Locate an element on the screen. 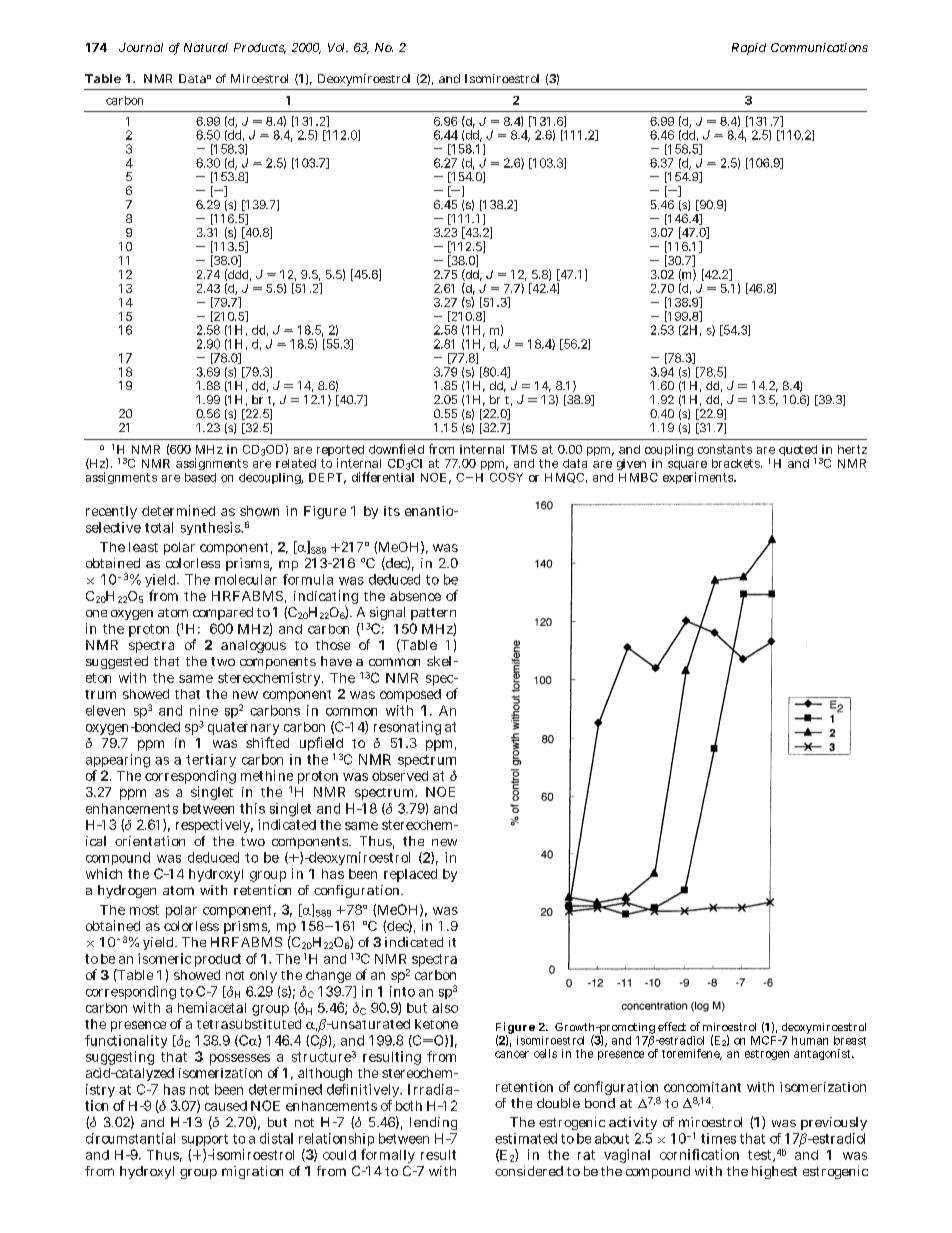 Image resolution: width=952 pixels, height=1233 pixels. Natural is located at coordinates (206, 47).
